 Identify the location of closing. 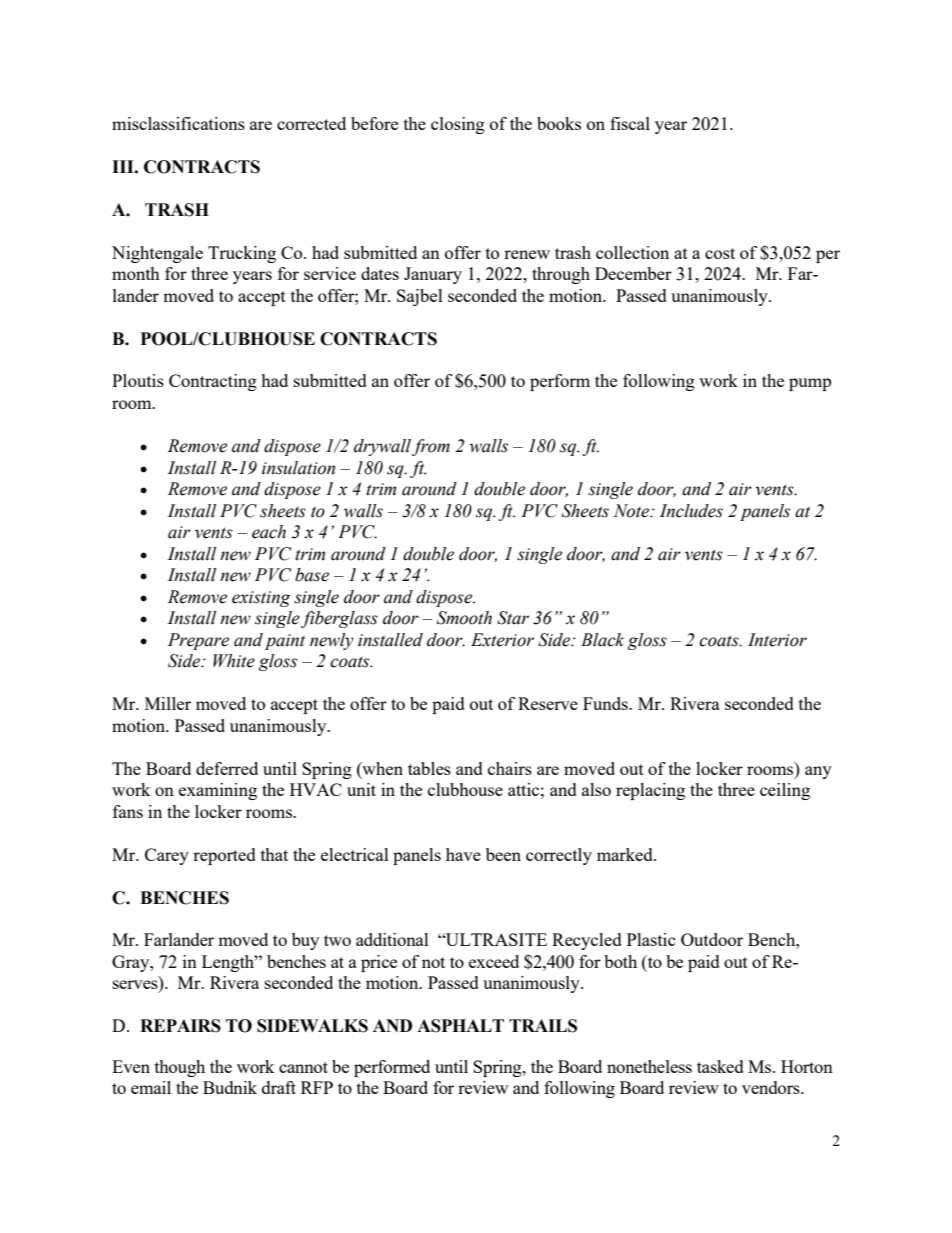
(458, 125).
